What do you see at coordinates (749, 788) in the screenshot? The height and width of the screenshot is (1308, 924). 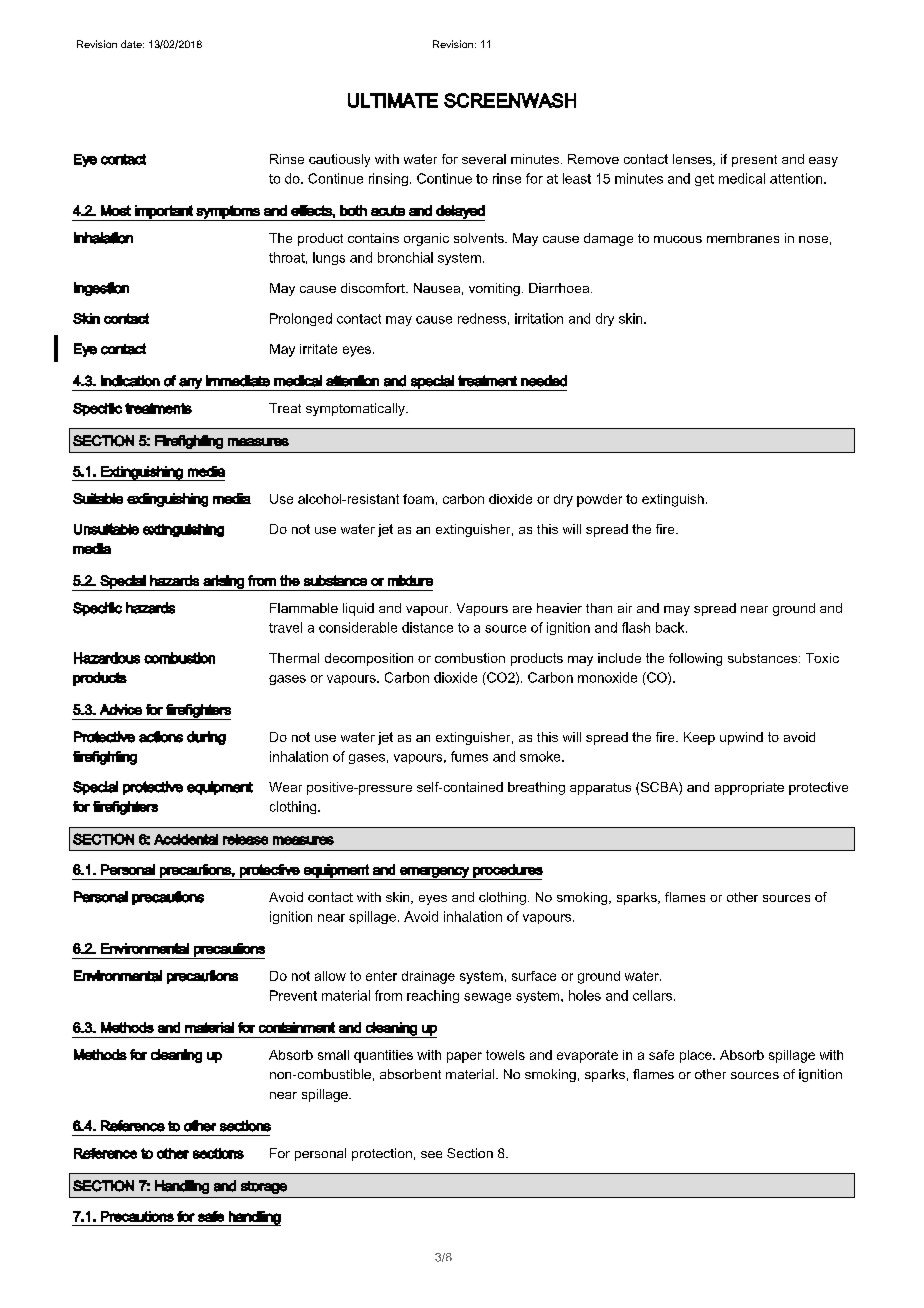 I see `appropriate` at bounding box center [749, 788].
